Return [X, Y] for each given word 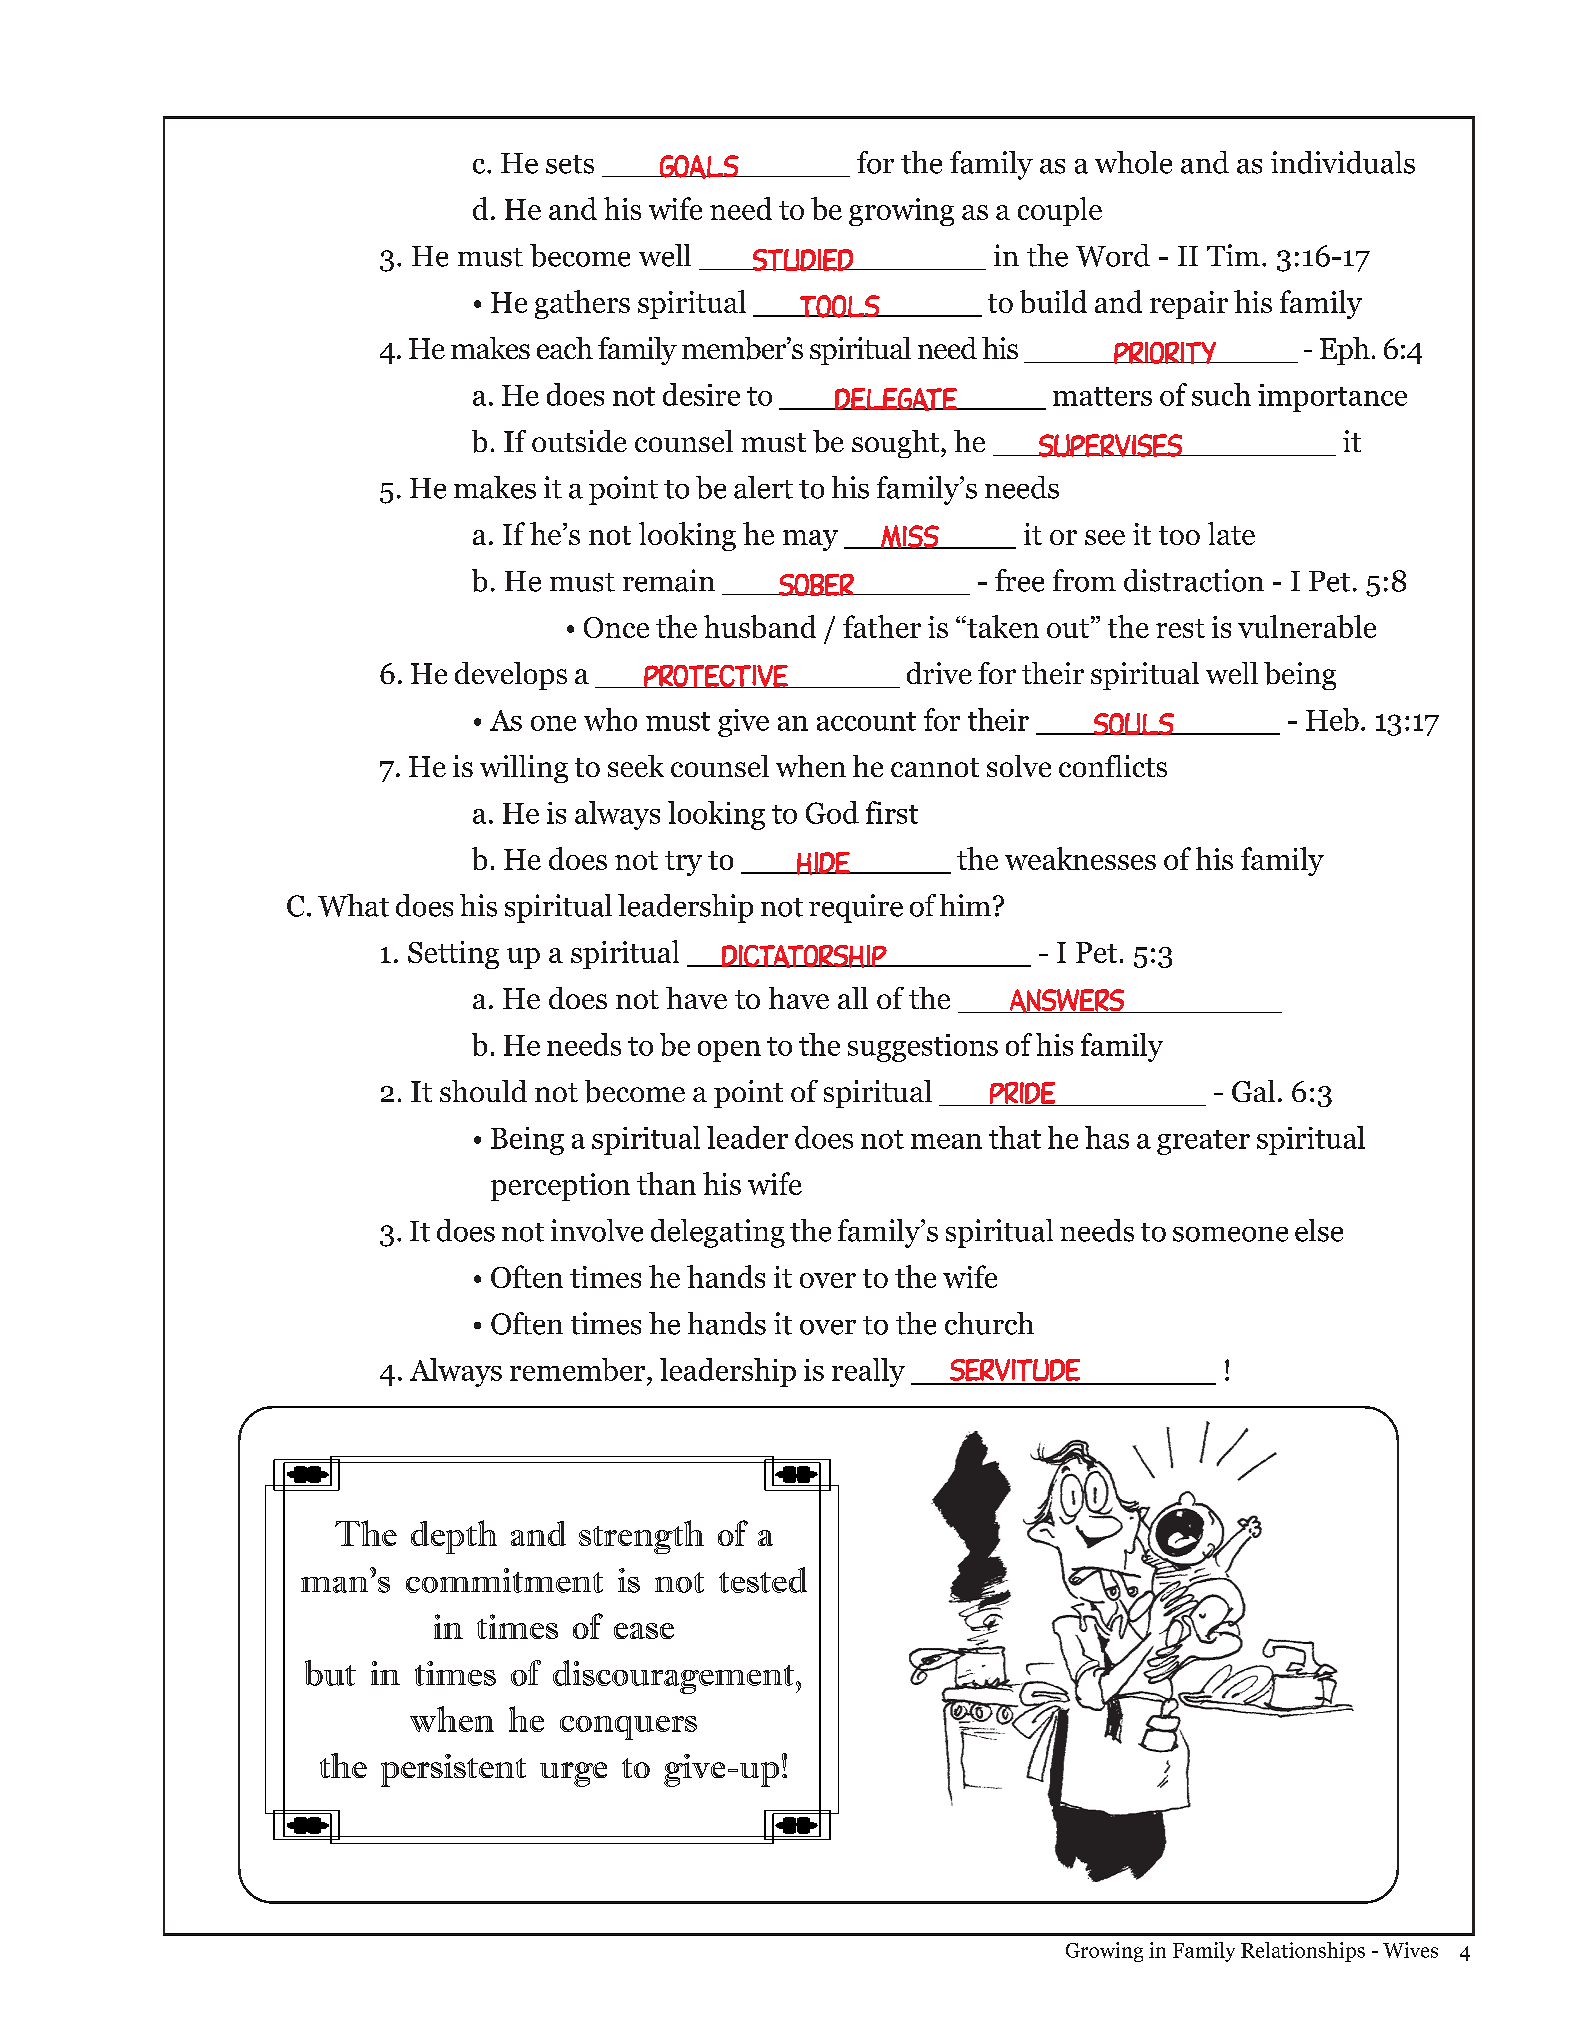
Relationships [1303, 1952]
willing [524, 769]
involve [597, 1230]
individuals [1343, 162]
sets [570, 164]
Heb [1332, 719]
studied [803, 260]
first [892, 812]
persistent [453, 1770]
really [868, 1372]
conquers [628, 1728]
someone [1230, 1234]
